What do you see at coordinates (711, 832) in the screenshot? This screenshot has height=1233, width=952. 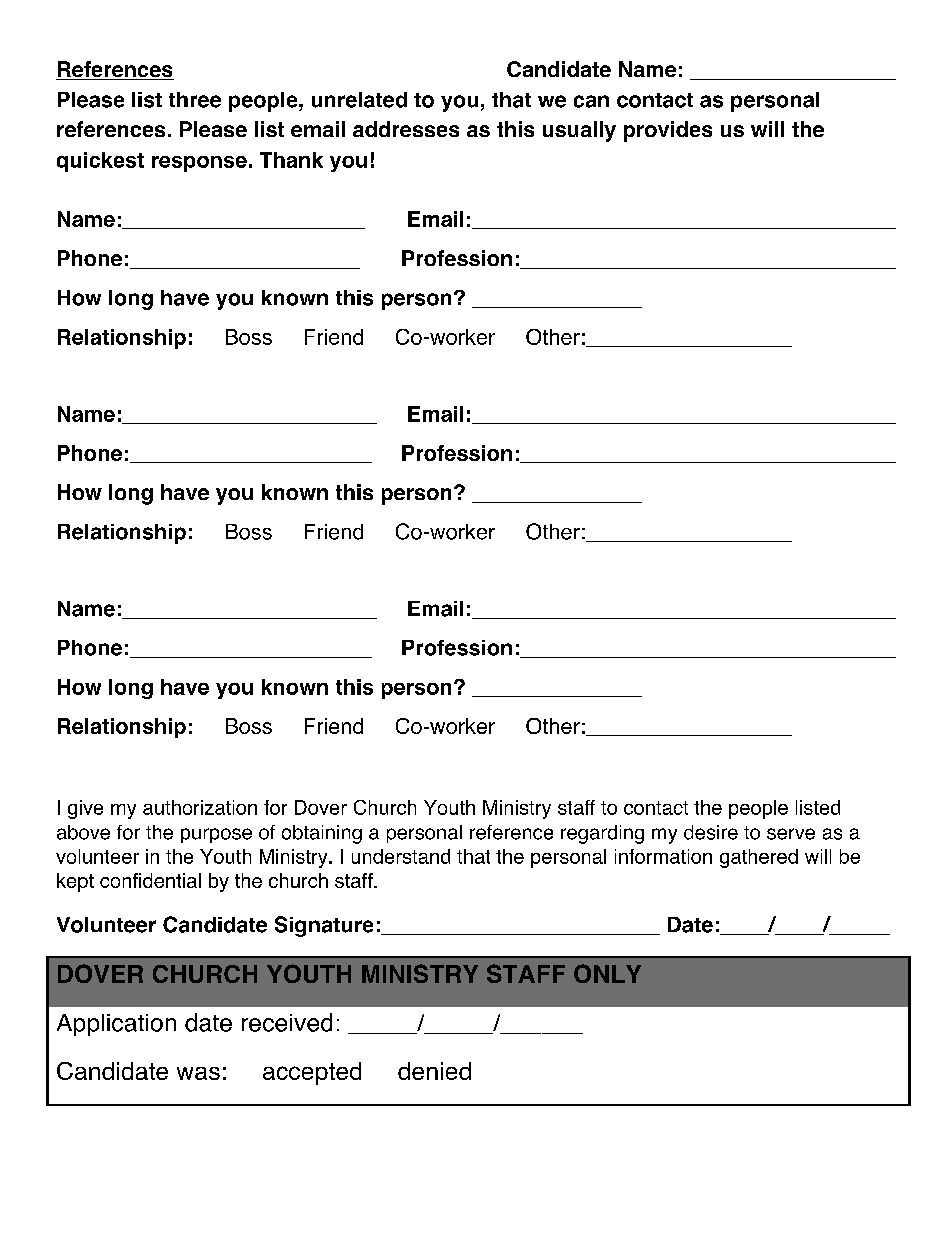 I see `desire` at bounding box center [711, 832].
